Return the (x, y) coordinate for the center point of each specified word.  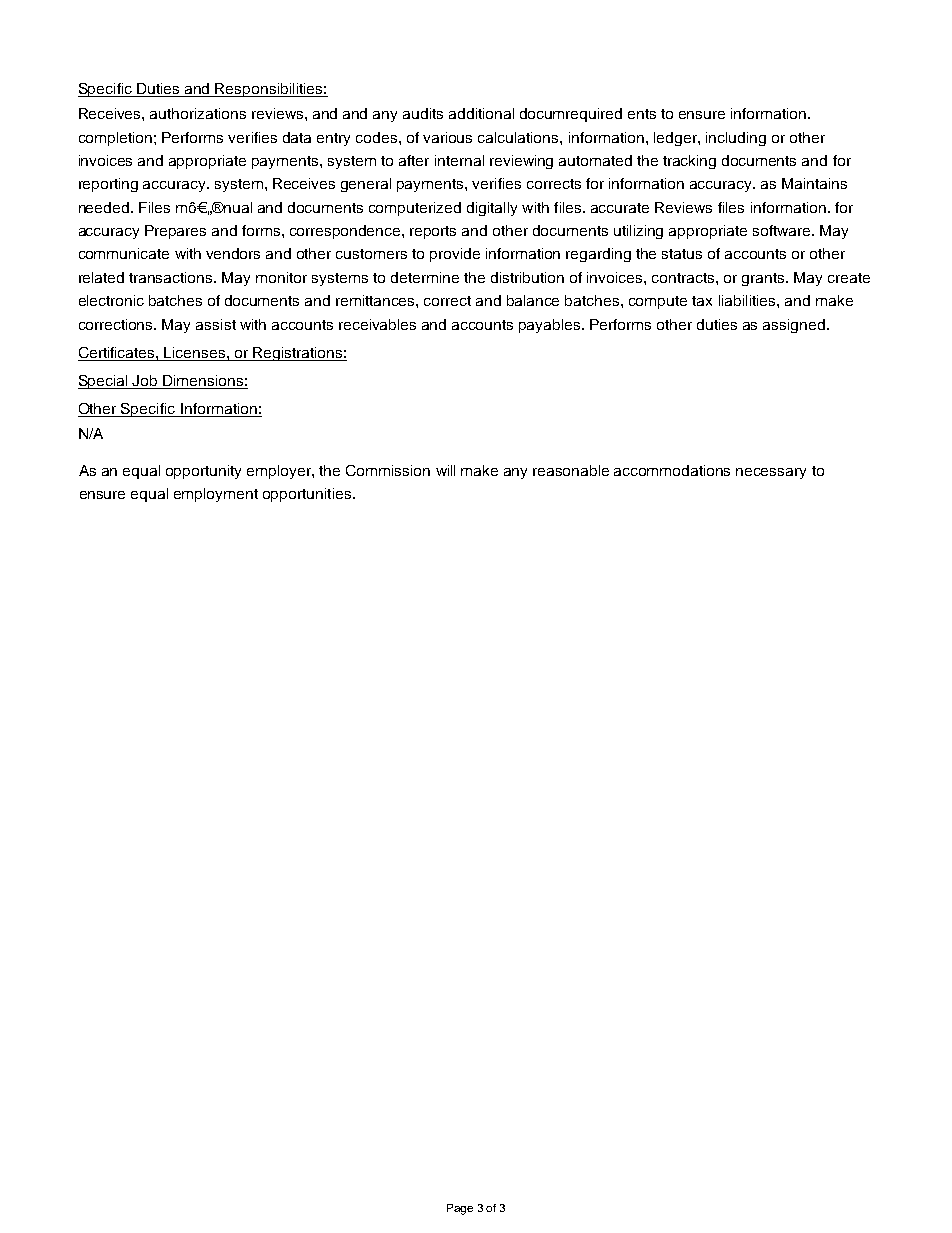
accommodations (672, 470)
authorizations (198, 113)
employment (216, 495)
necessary (771, 473)
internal (459, 160)
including (736, 139)
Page (460, 1209)
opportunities (308, 495)
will (445, 470)
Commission (388, 470)
